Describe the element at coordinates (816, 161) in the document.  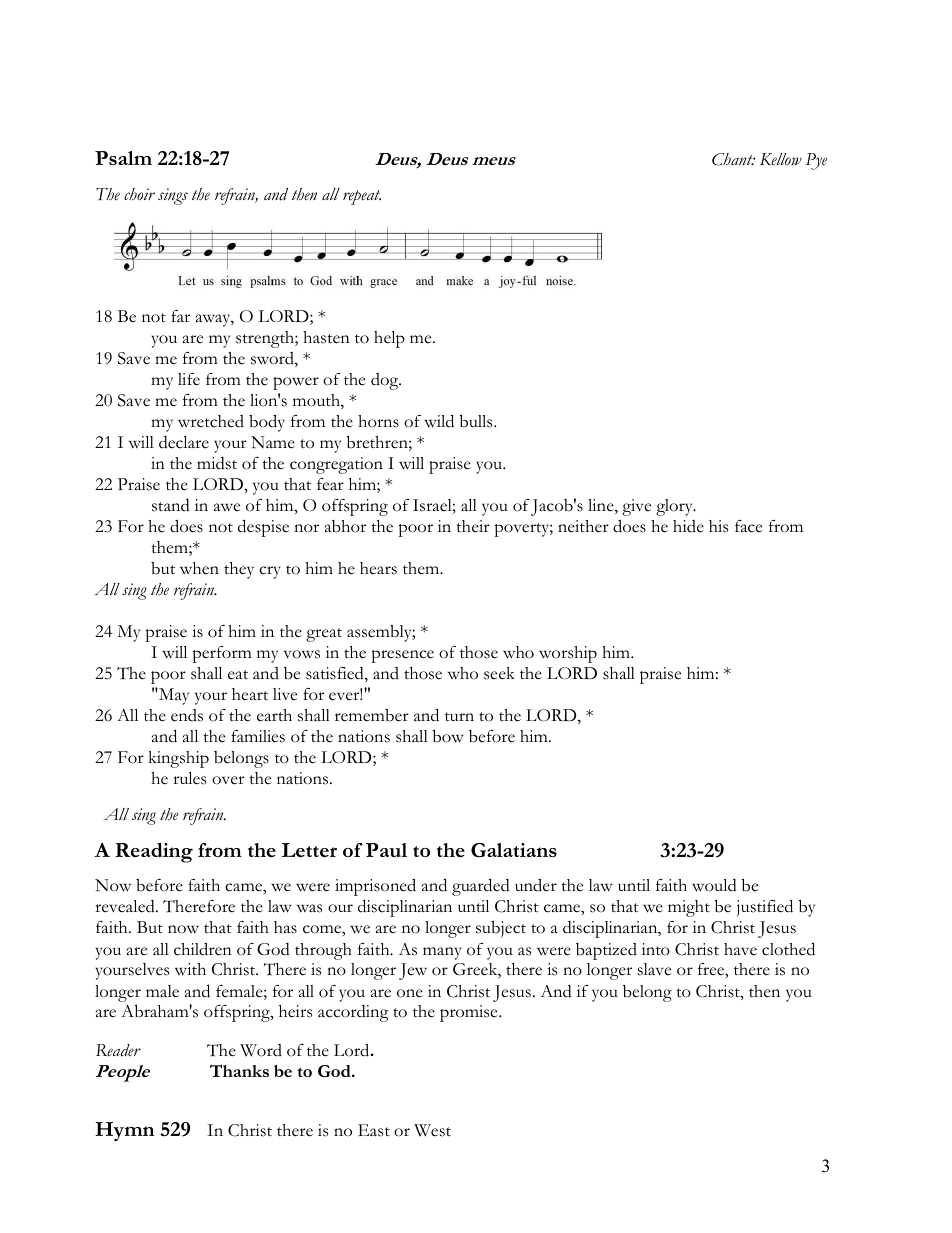
I see `Pye` at that location.
